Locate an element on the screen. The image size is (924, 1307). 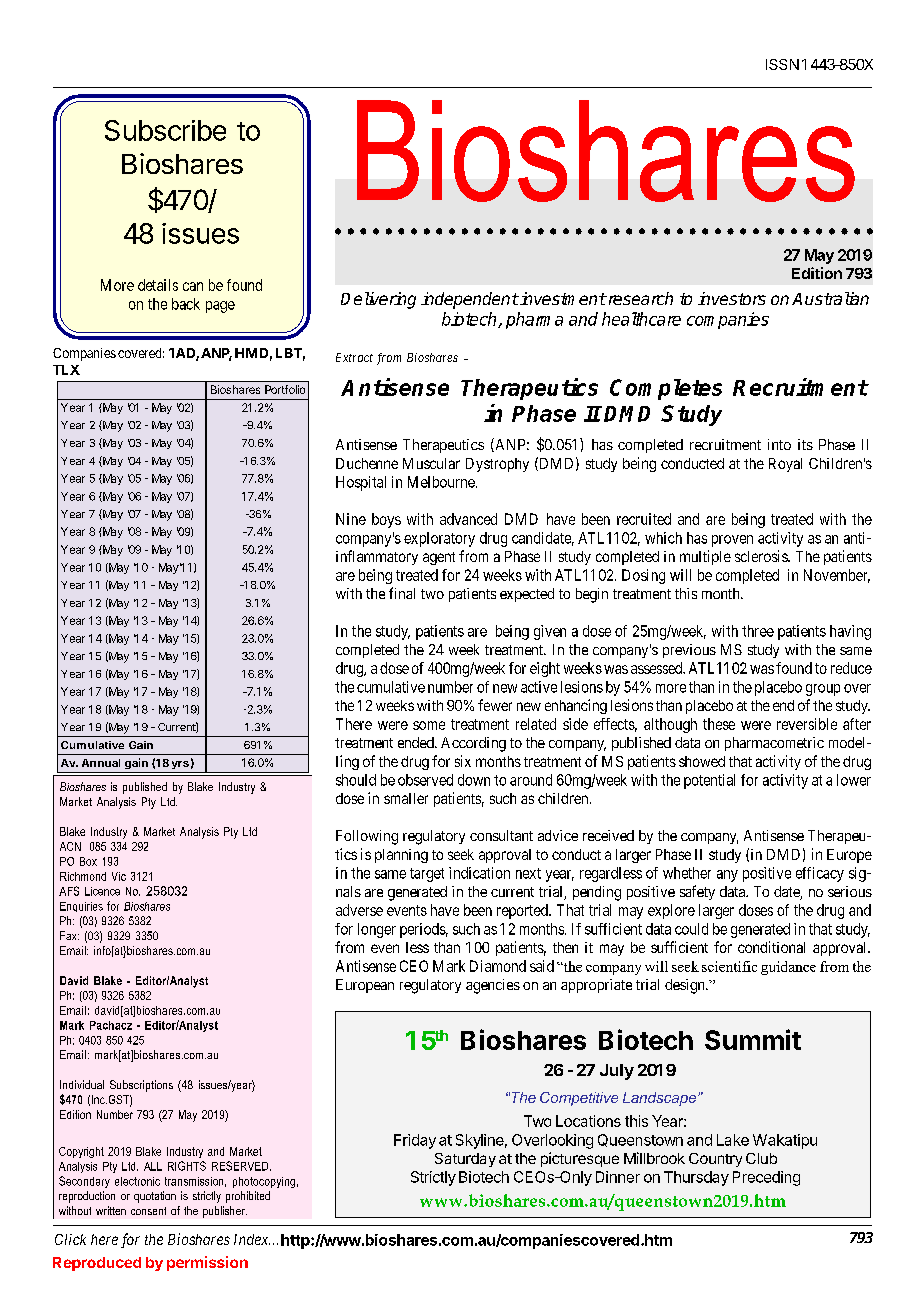
fewer is located at coordinates (495, 705).
